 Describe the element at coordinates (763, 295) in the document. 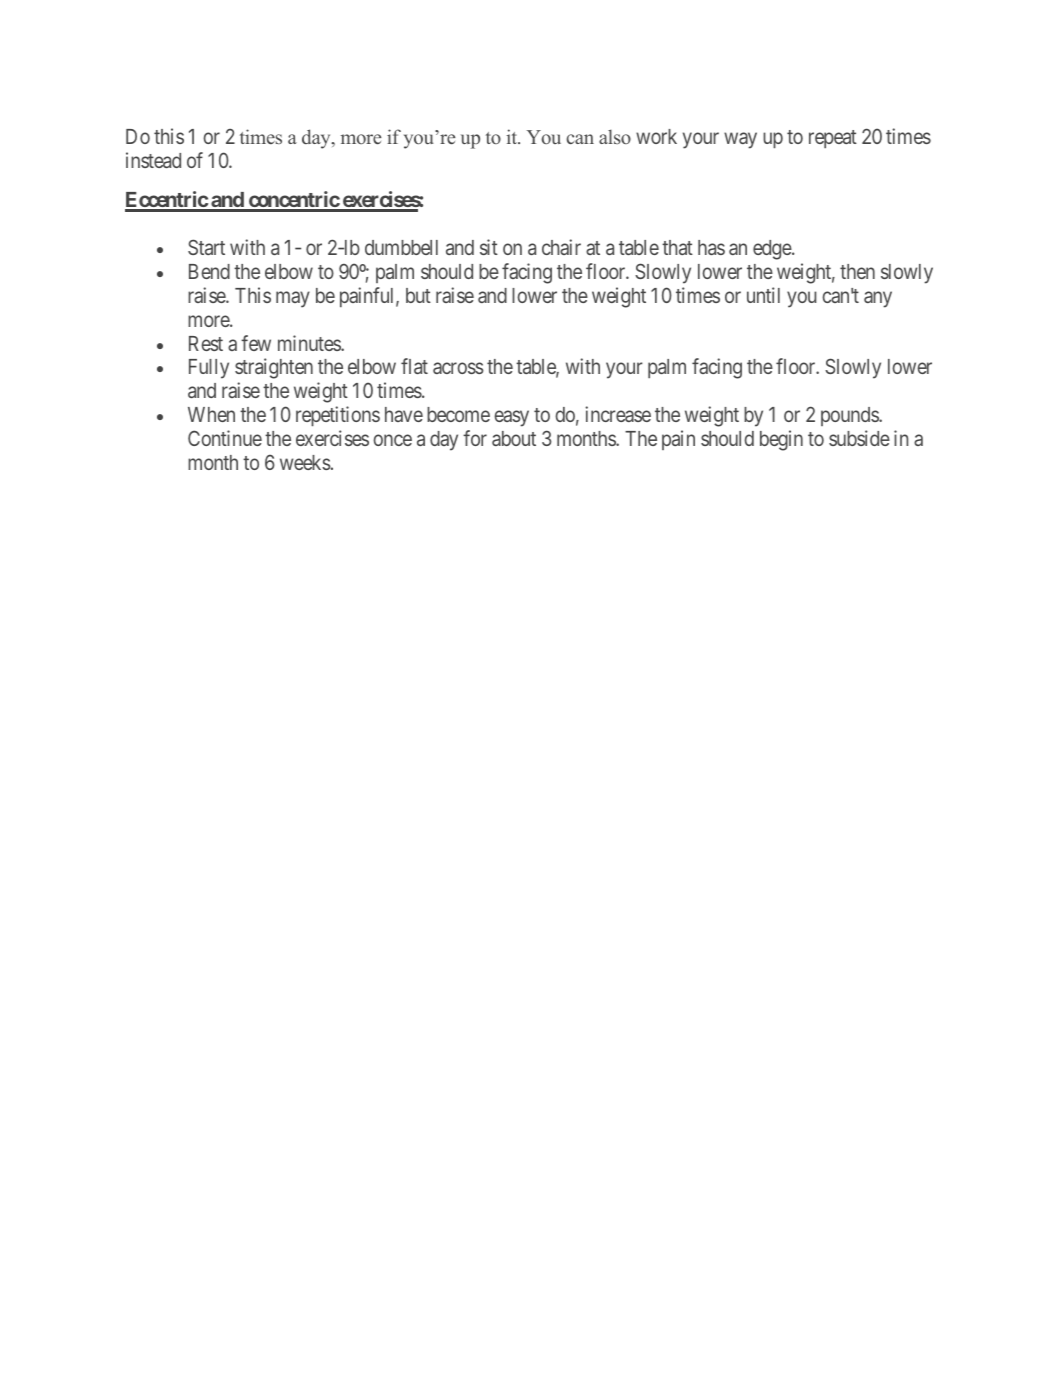

I see `until` at that location.
